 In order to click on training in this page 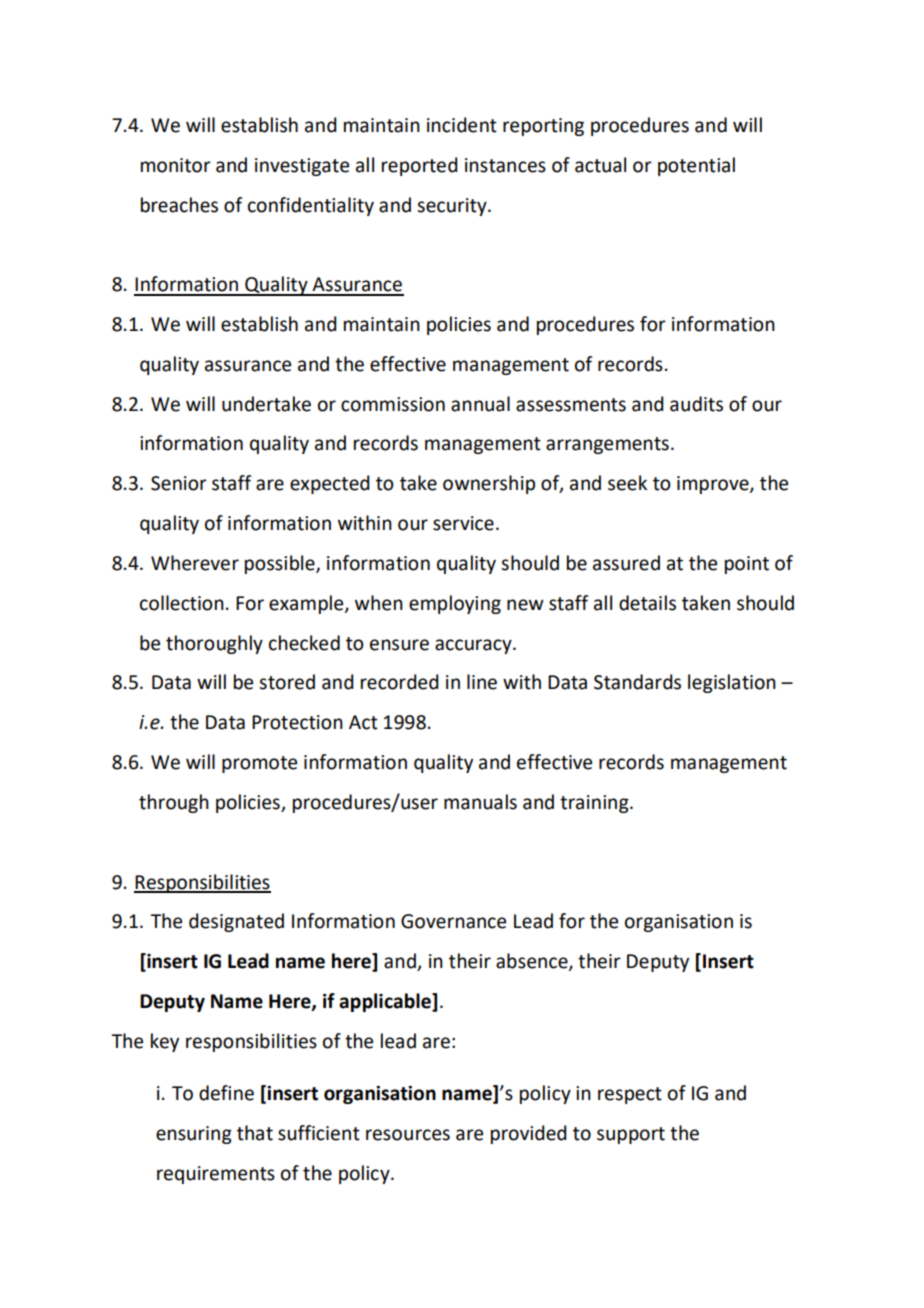, I will do `click(595, 804)`.
